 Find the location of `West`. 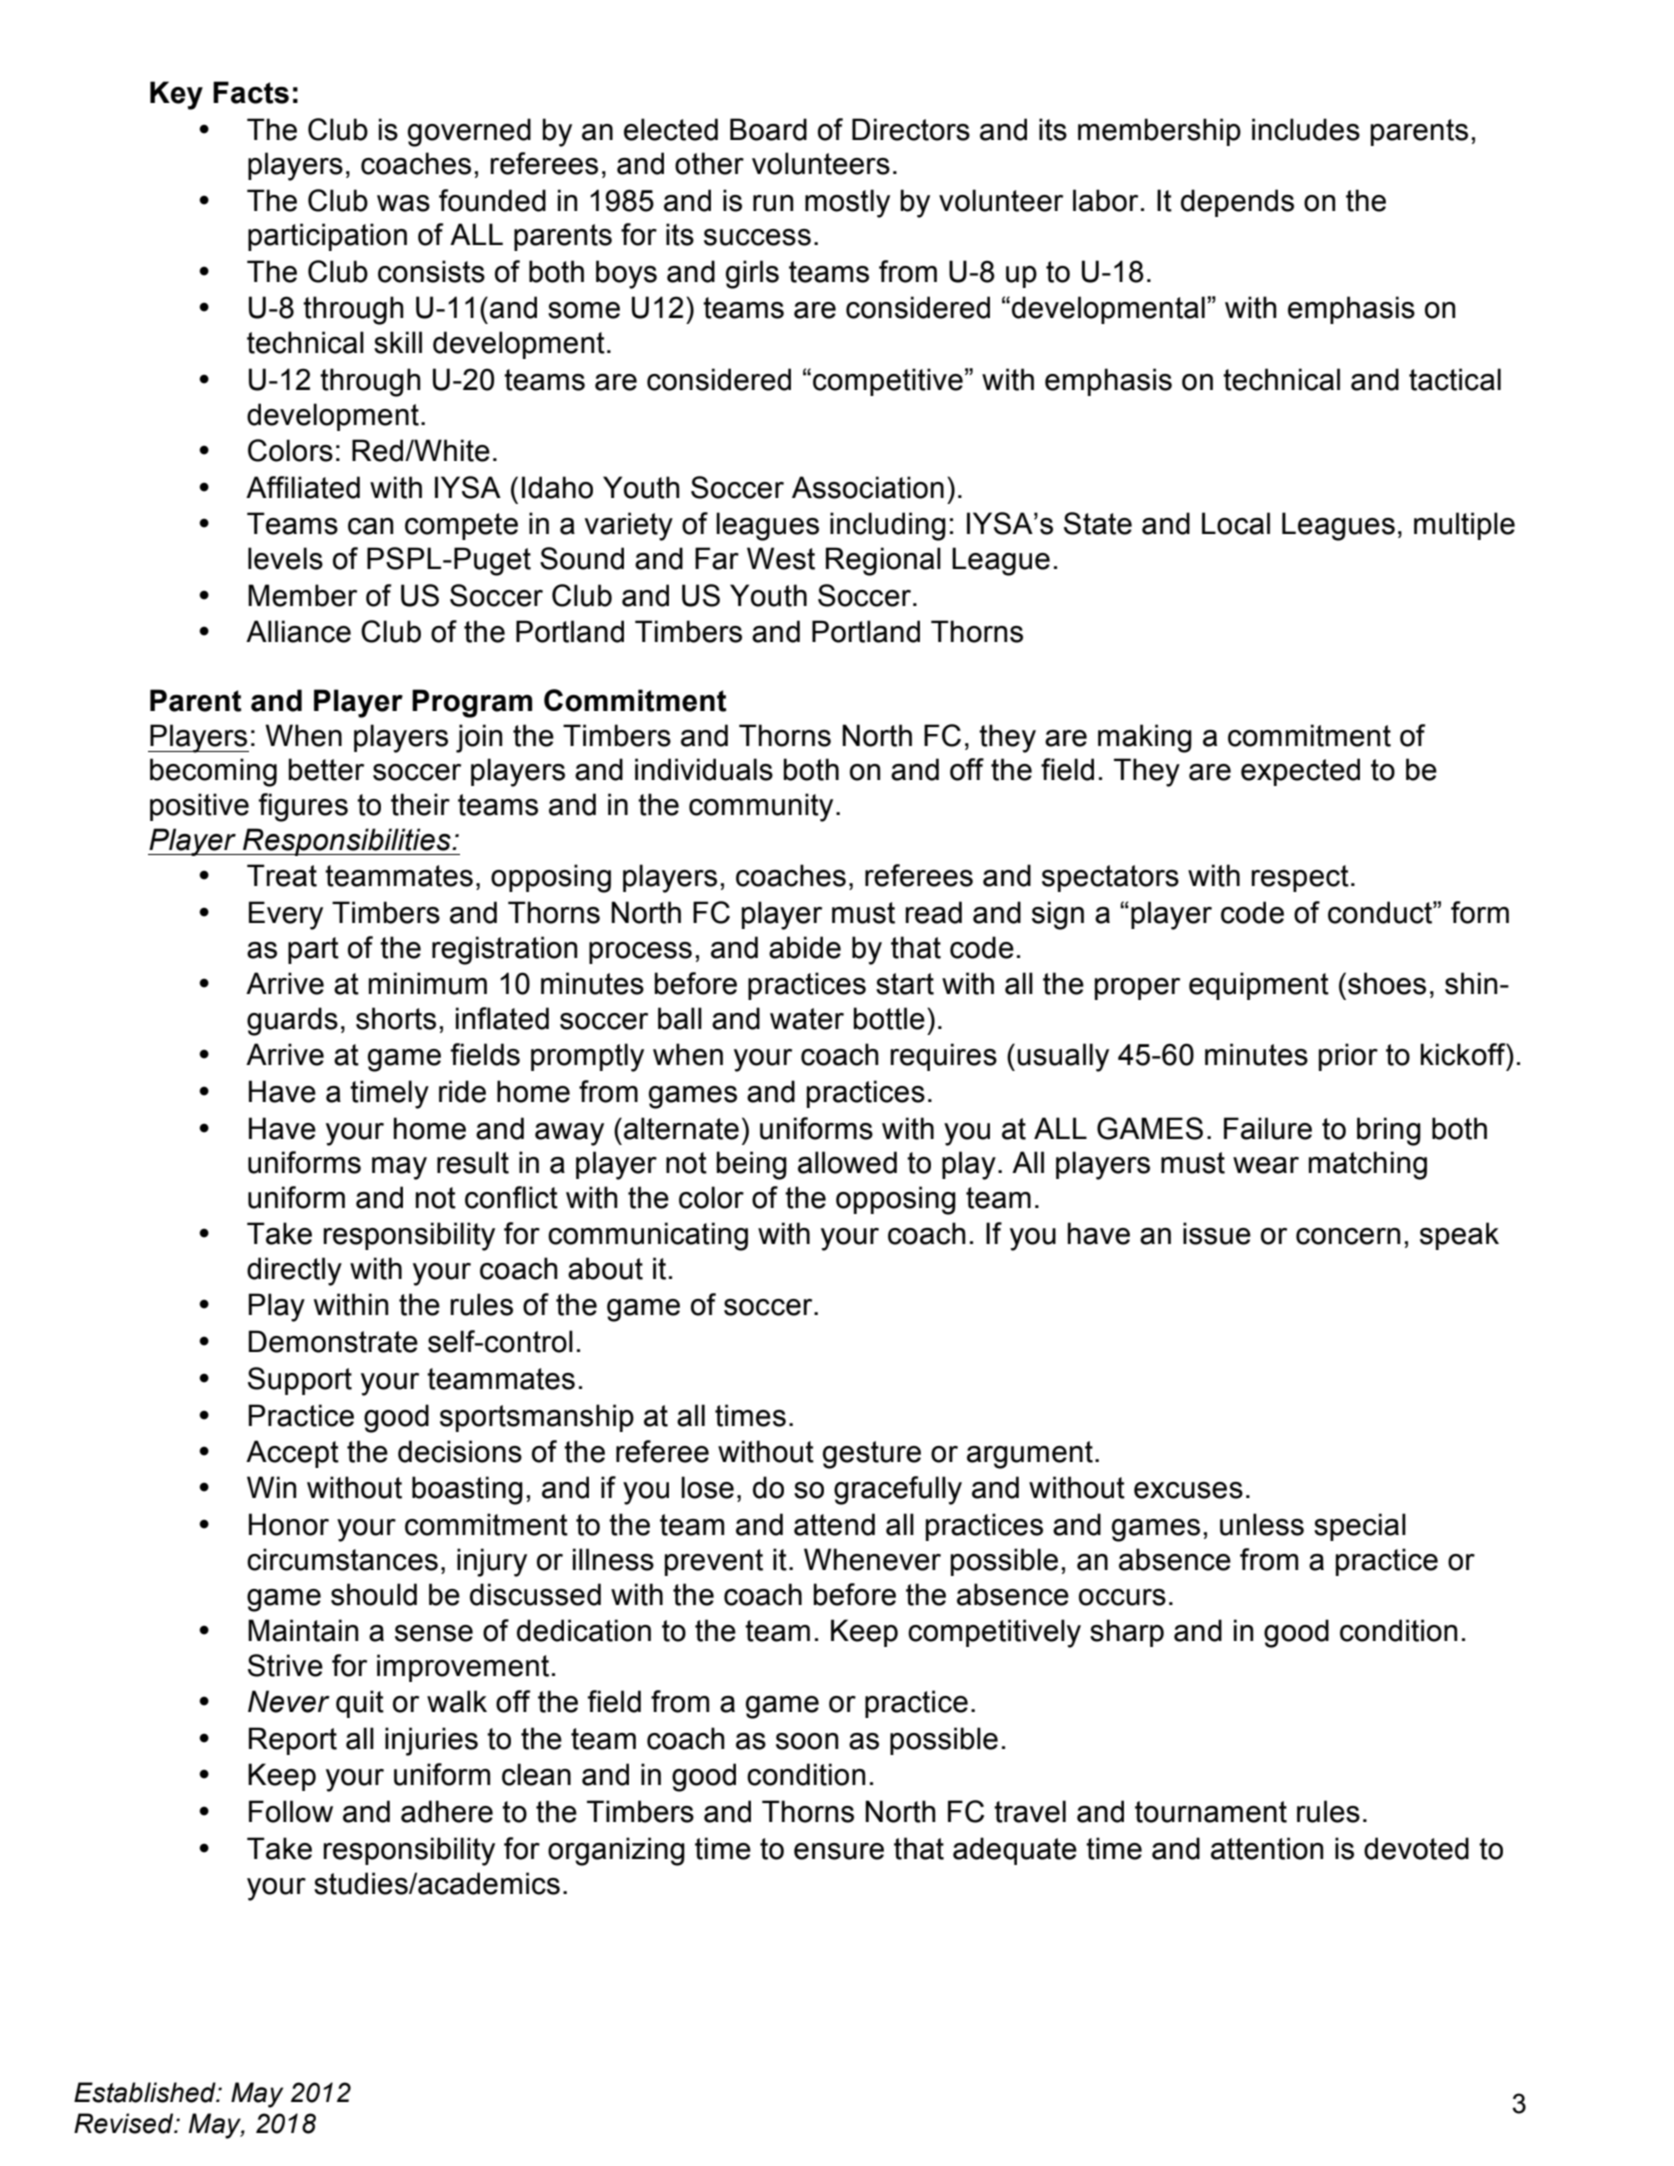

West is located at coordinates (781, 558).
